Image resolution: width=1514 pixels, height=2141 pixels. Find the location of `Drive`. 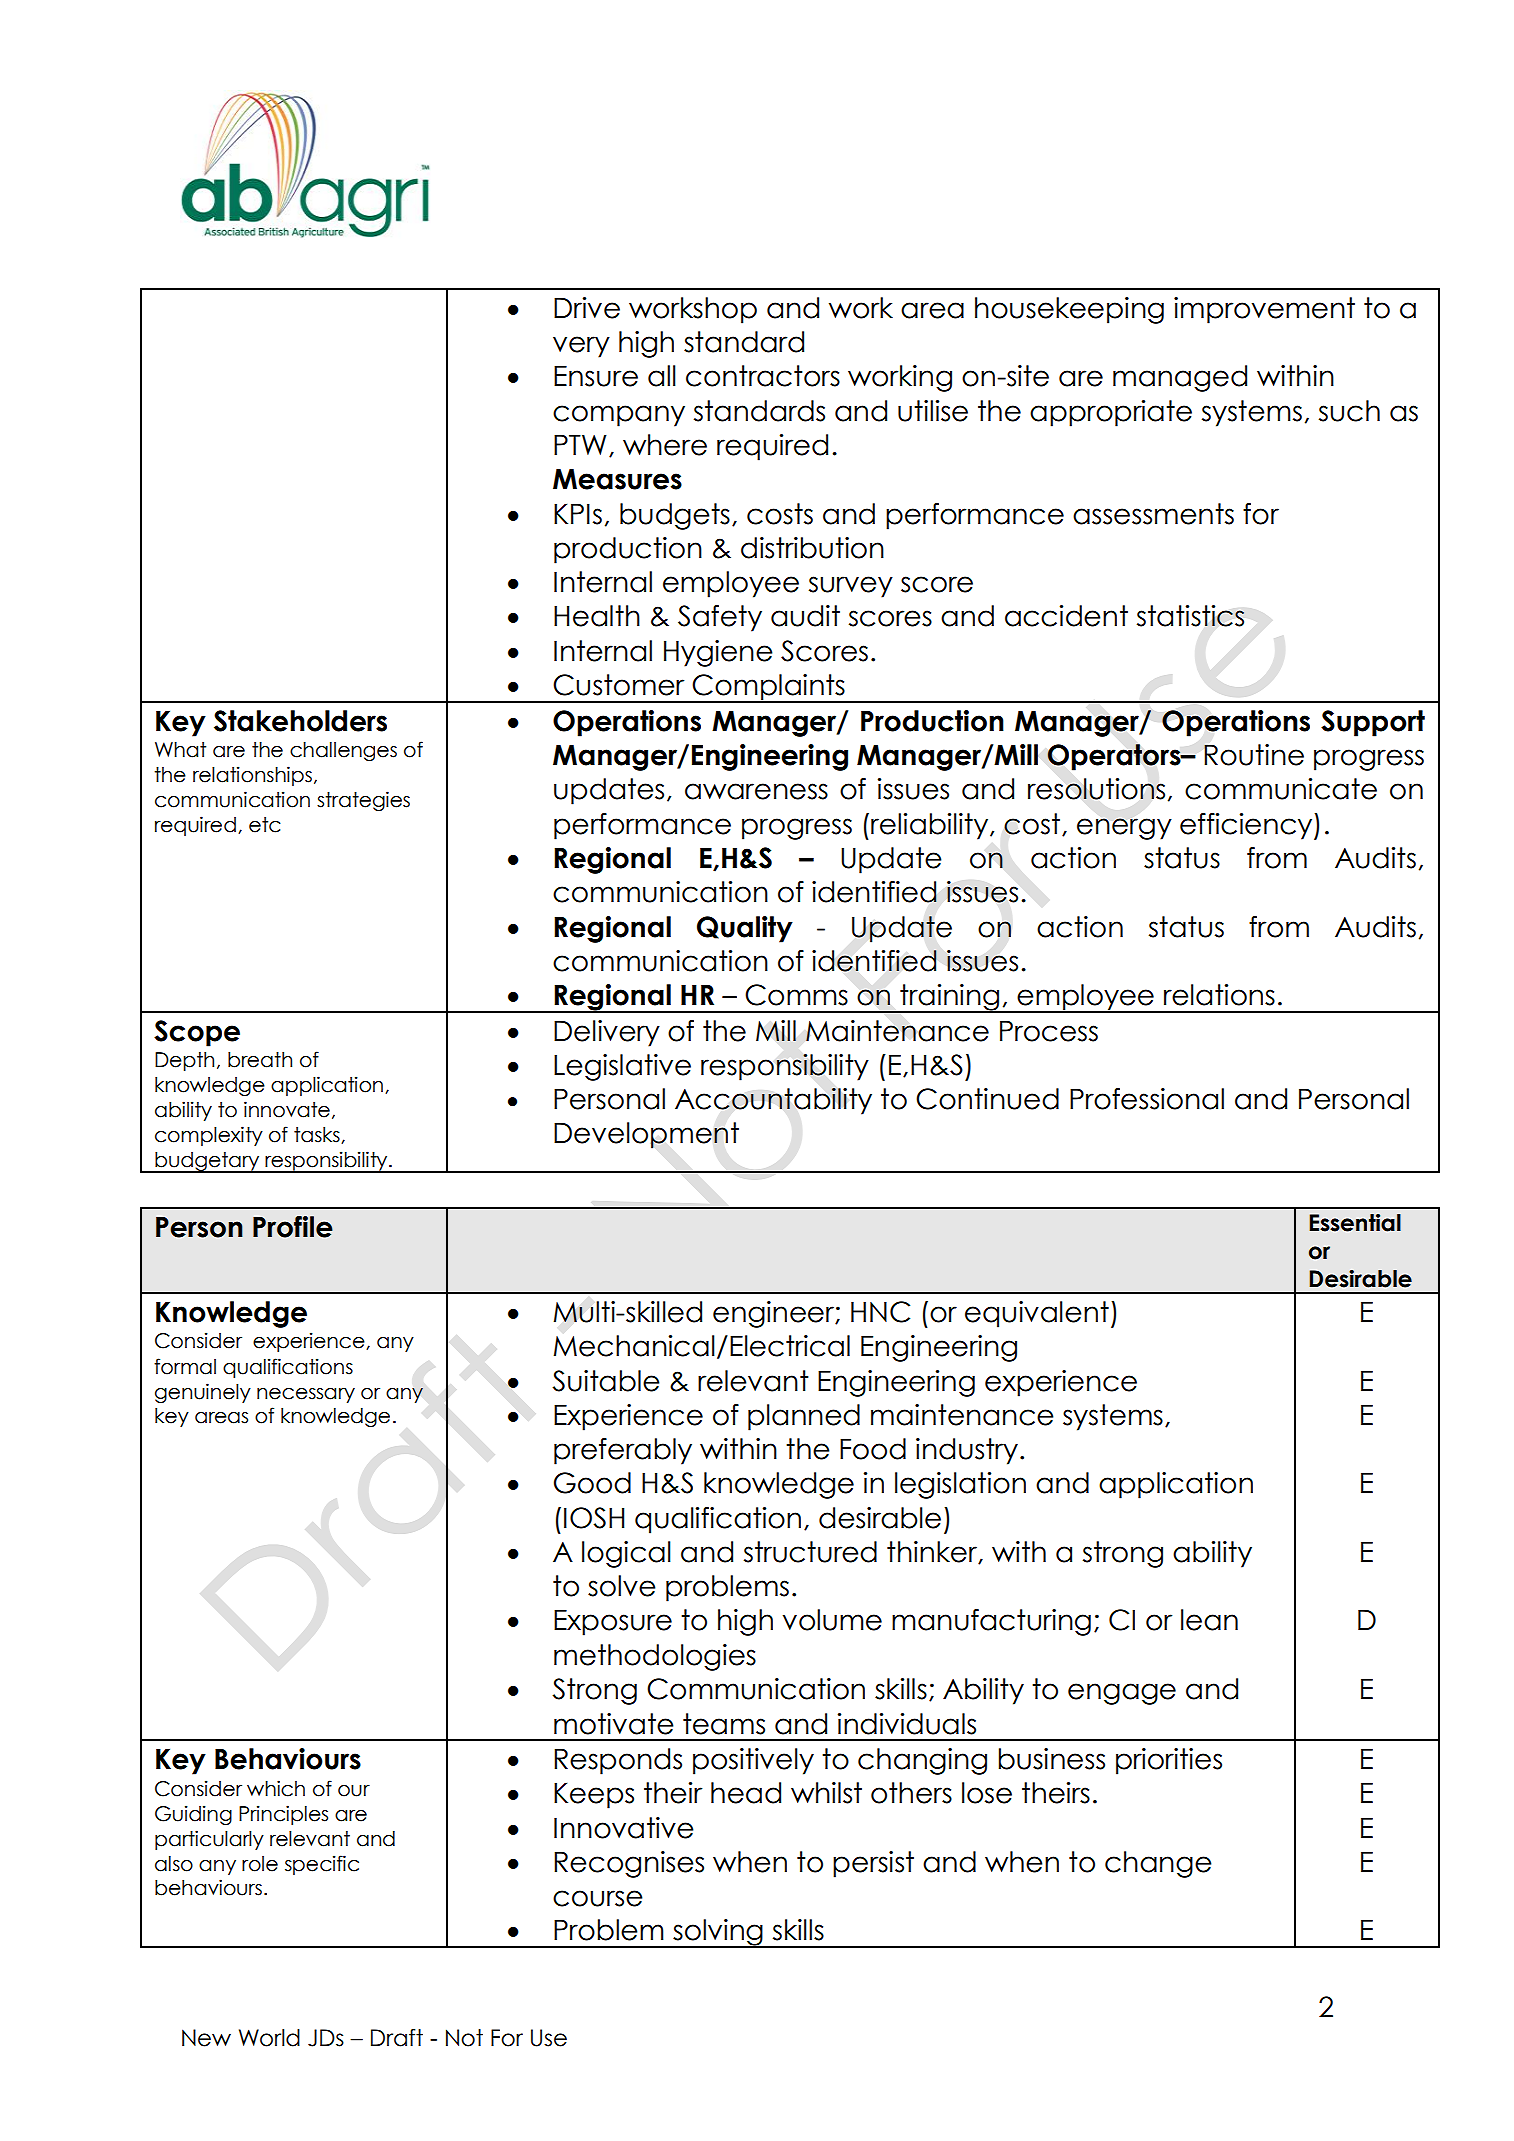

Drive is located at coordinates (587, 308).
